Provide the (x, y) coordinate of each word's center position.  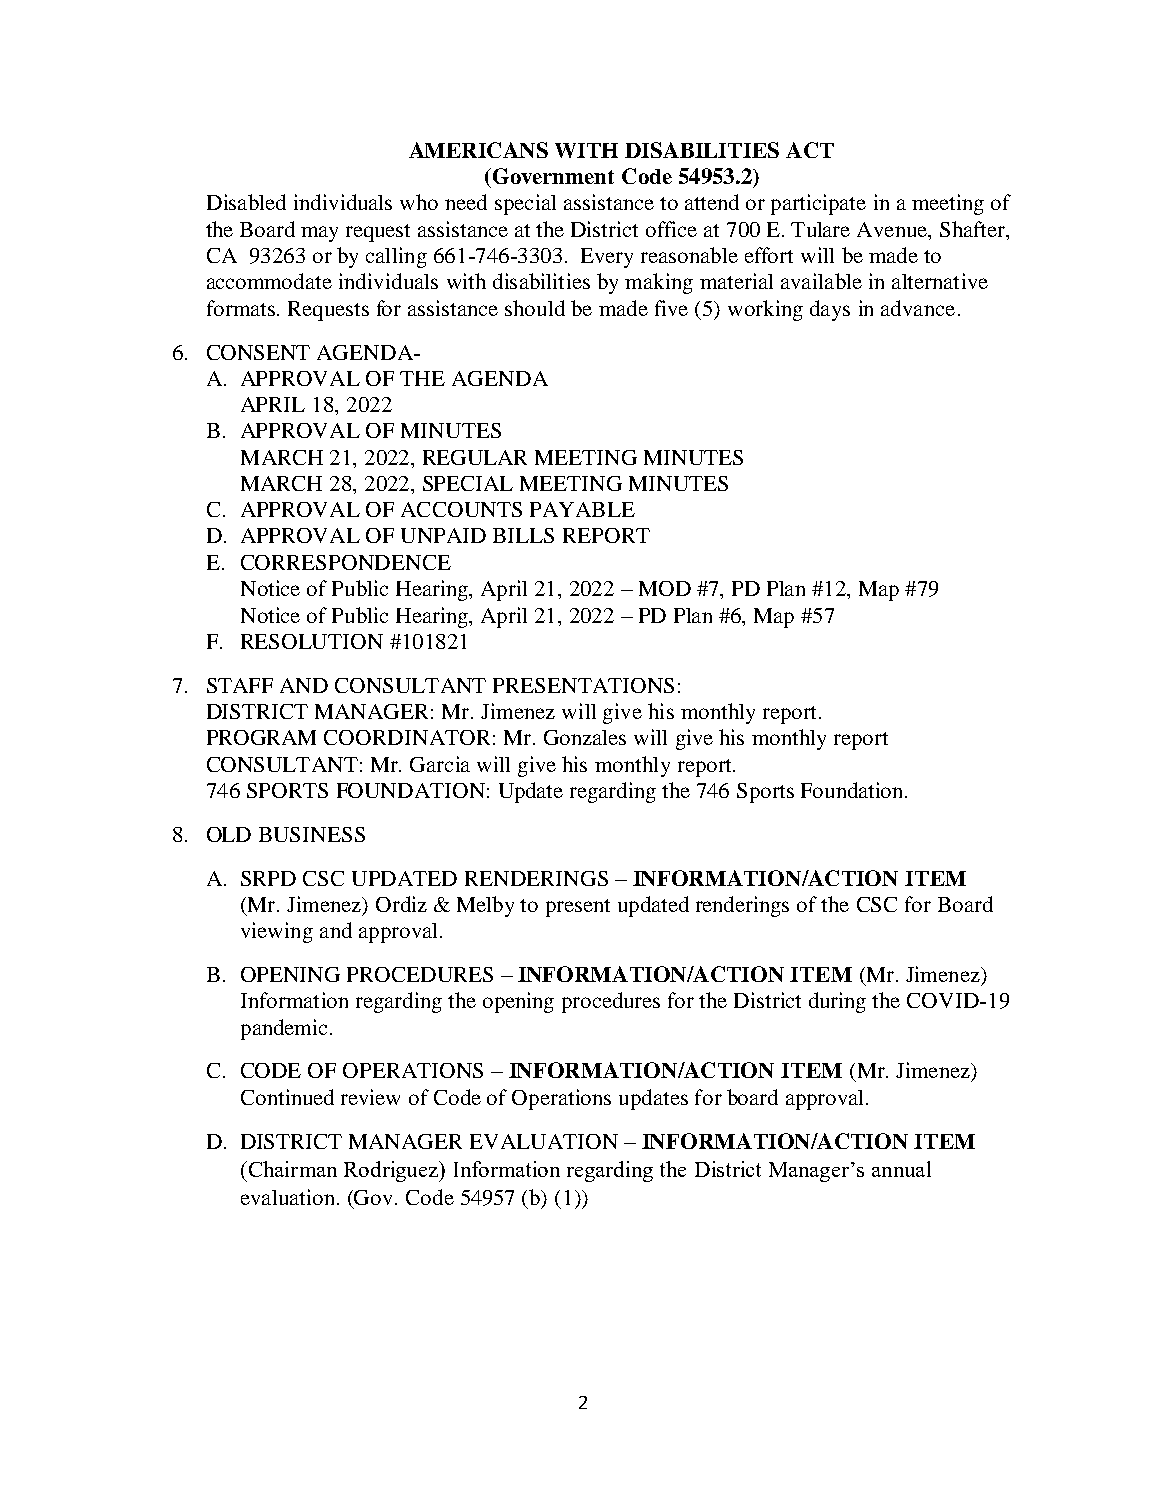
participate (818, 204)
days (830, 310)
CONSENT (258, 352)
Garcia (440, 764)
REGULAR (475, 457)
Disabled (246, 202)
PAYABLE (582, 509)
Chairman (291, 1169)
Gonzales (585, 737)
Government (553, 176)
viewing (277, 932)
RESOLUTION (312, 641)
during (837, 1002)
